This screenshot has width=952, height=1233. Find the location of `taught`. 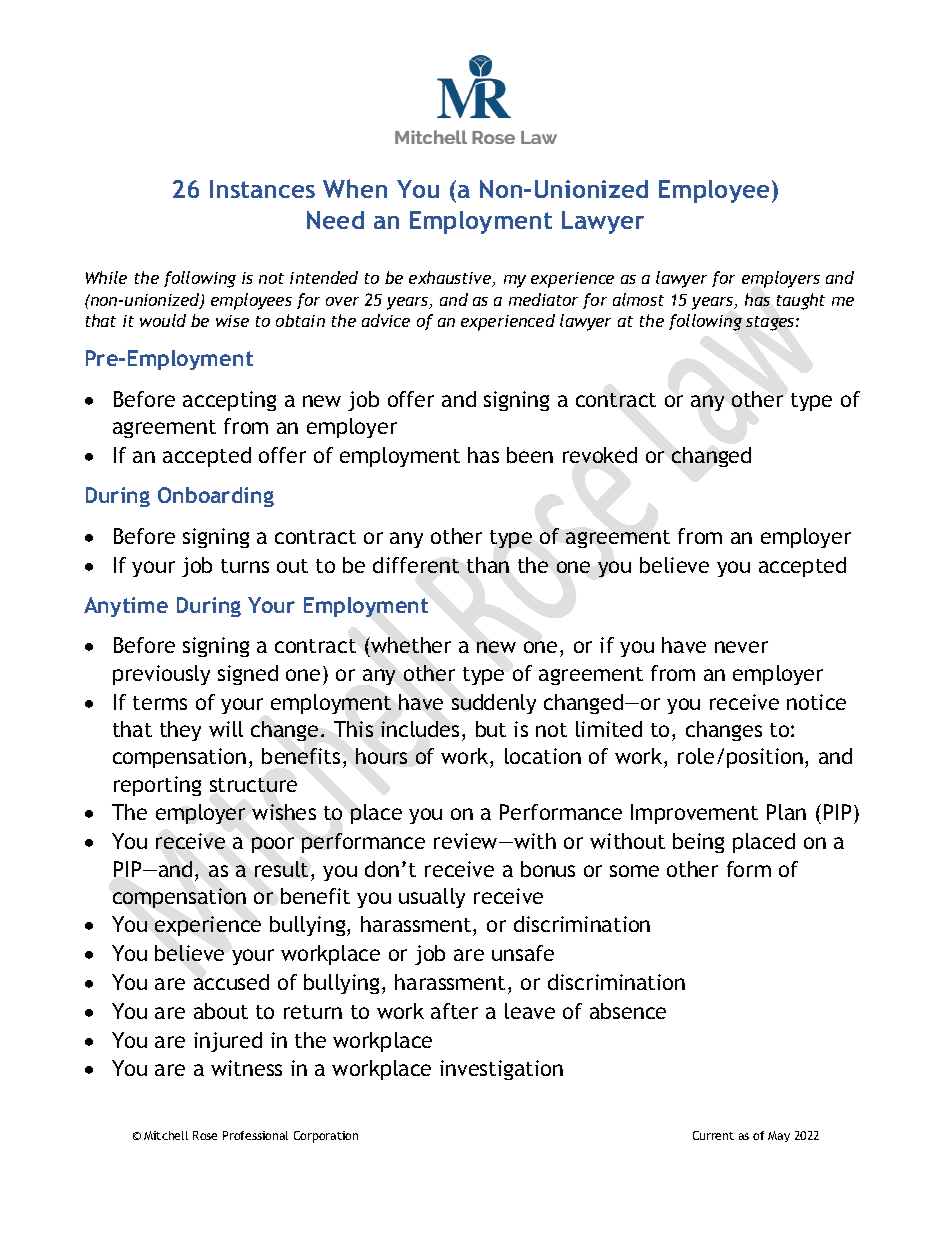

taught is located at coordinates (801, 301).
